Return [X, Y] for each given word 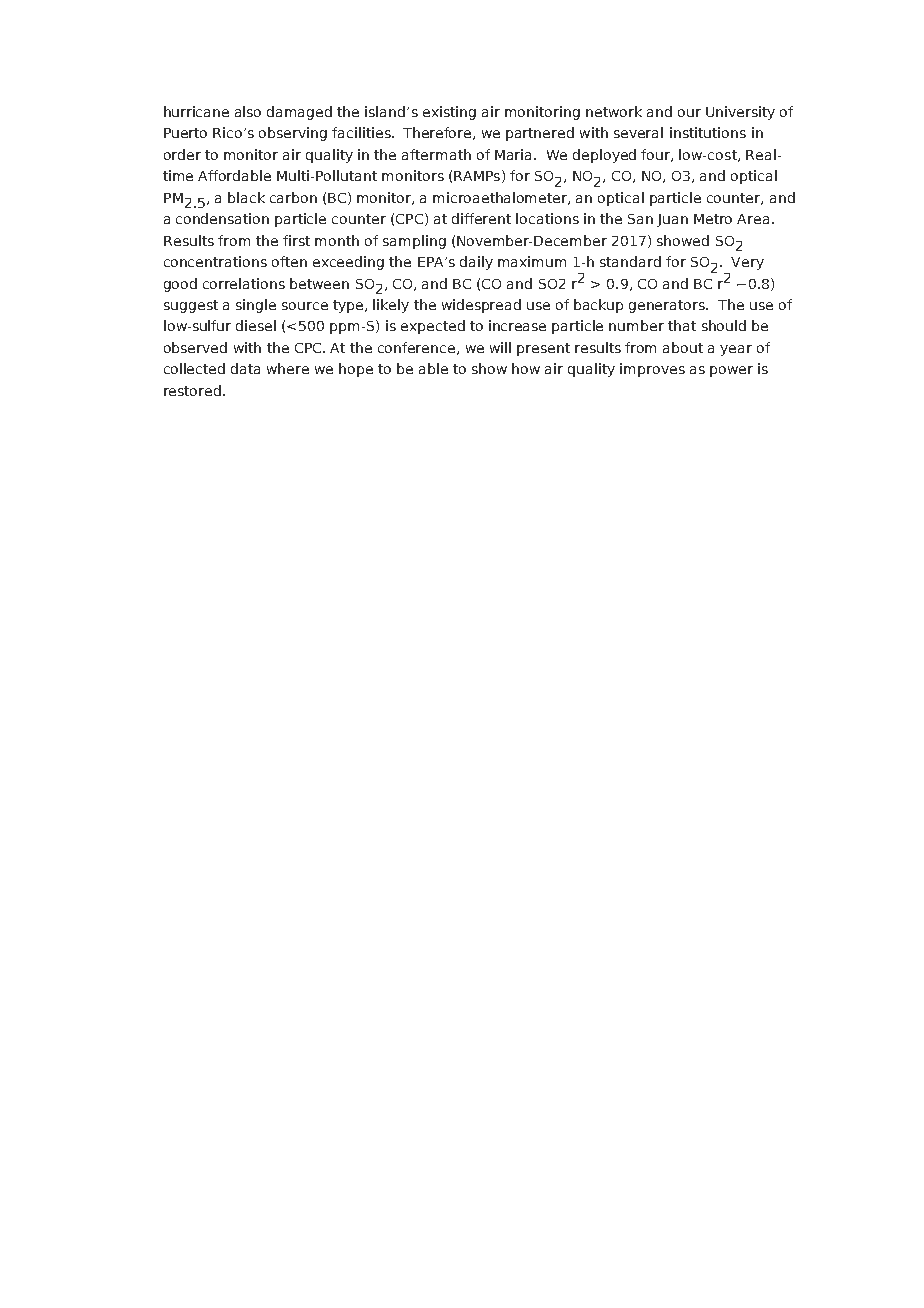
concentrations [215, 261]
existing [449, 113]
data [245, 368]
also [248, 111]
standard [630, 261]
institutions [708, 132]
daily [476, 263]
